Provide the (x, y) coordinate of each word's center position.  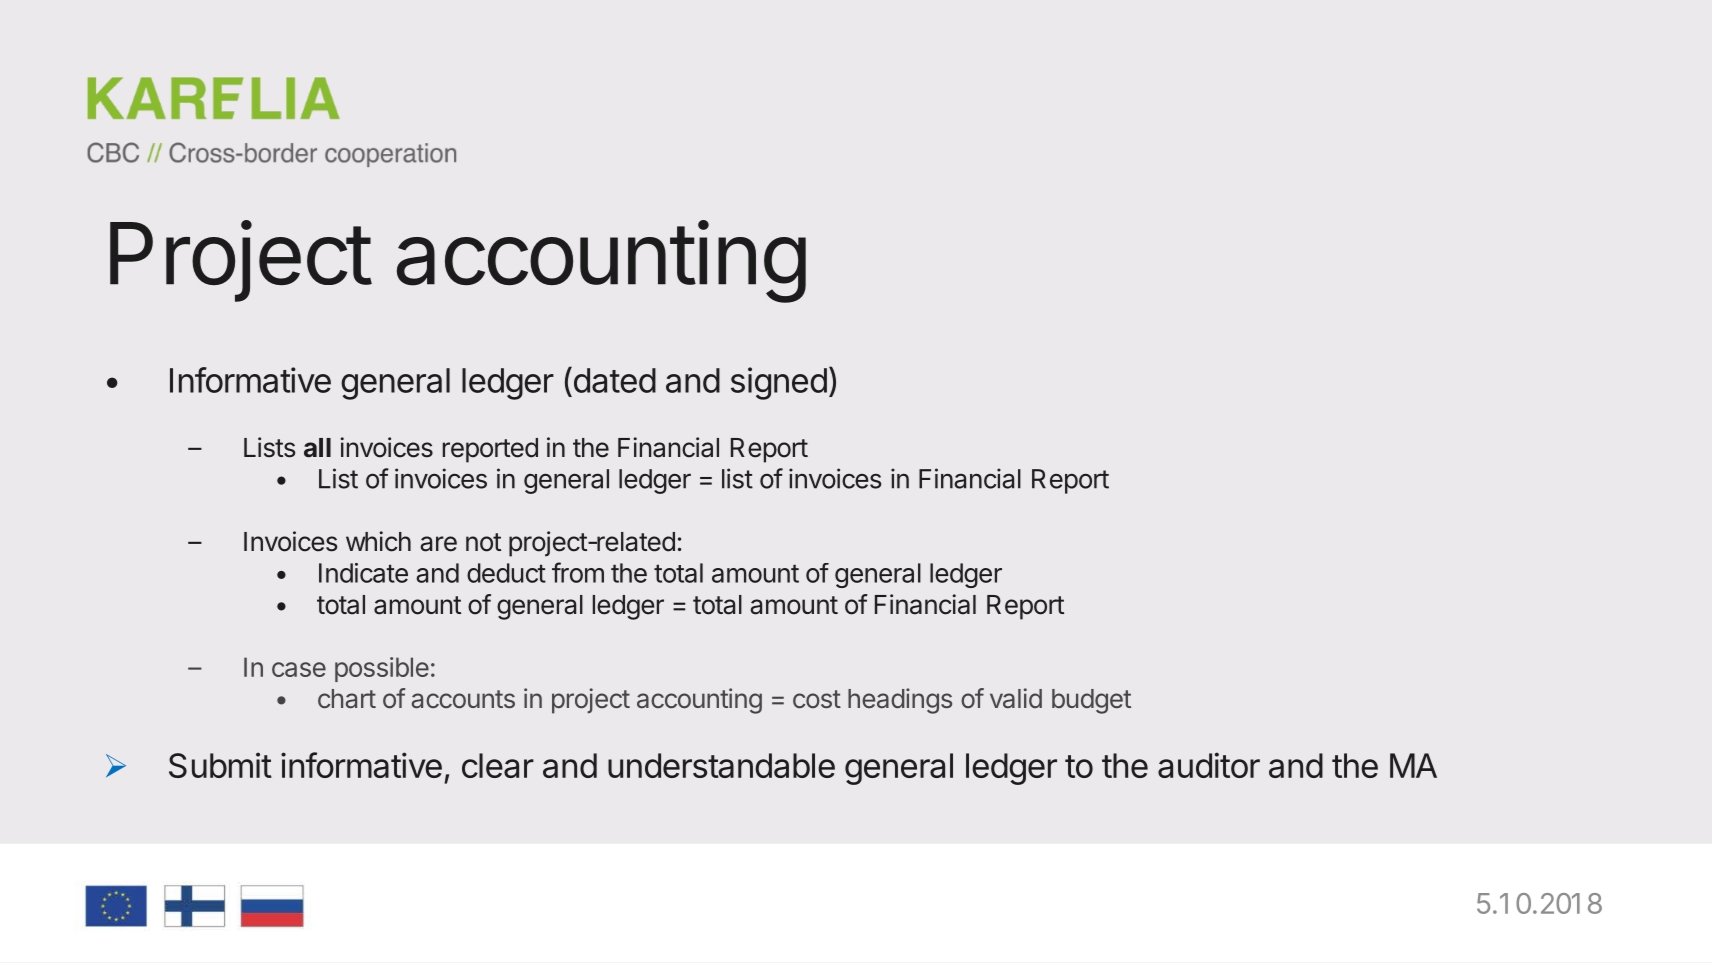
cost (817, 699)
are (438, 544)
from (578, 572)
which (378, 541)
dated (613, 380)
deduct (506, 573)
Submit (220, 765)
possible (382, 669)
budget (1091, 701)
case (299, 669)
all (317, 448)
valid (1016, 698)
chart (347, 699)
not (483, 542)
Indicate (363, 573)
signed (779, 383)
